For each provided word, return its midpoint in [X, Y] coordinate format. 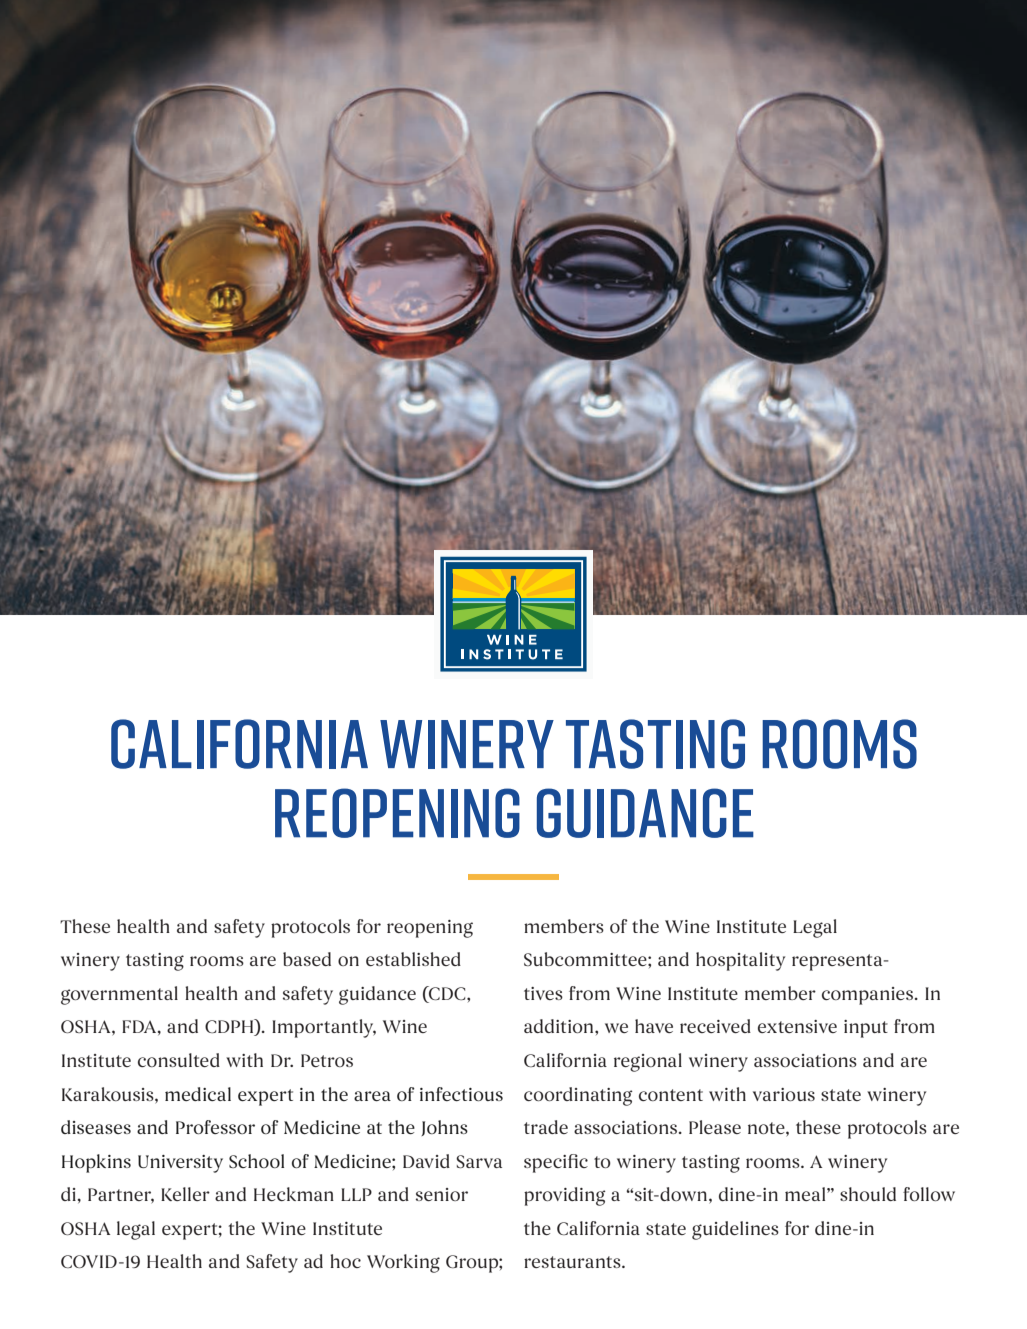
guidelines [735, 1230]
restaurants [573, 1262]
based [307, 959]
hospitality [740, 961]
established [413, 959]
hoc [345, 1261]
